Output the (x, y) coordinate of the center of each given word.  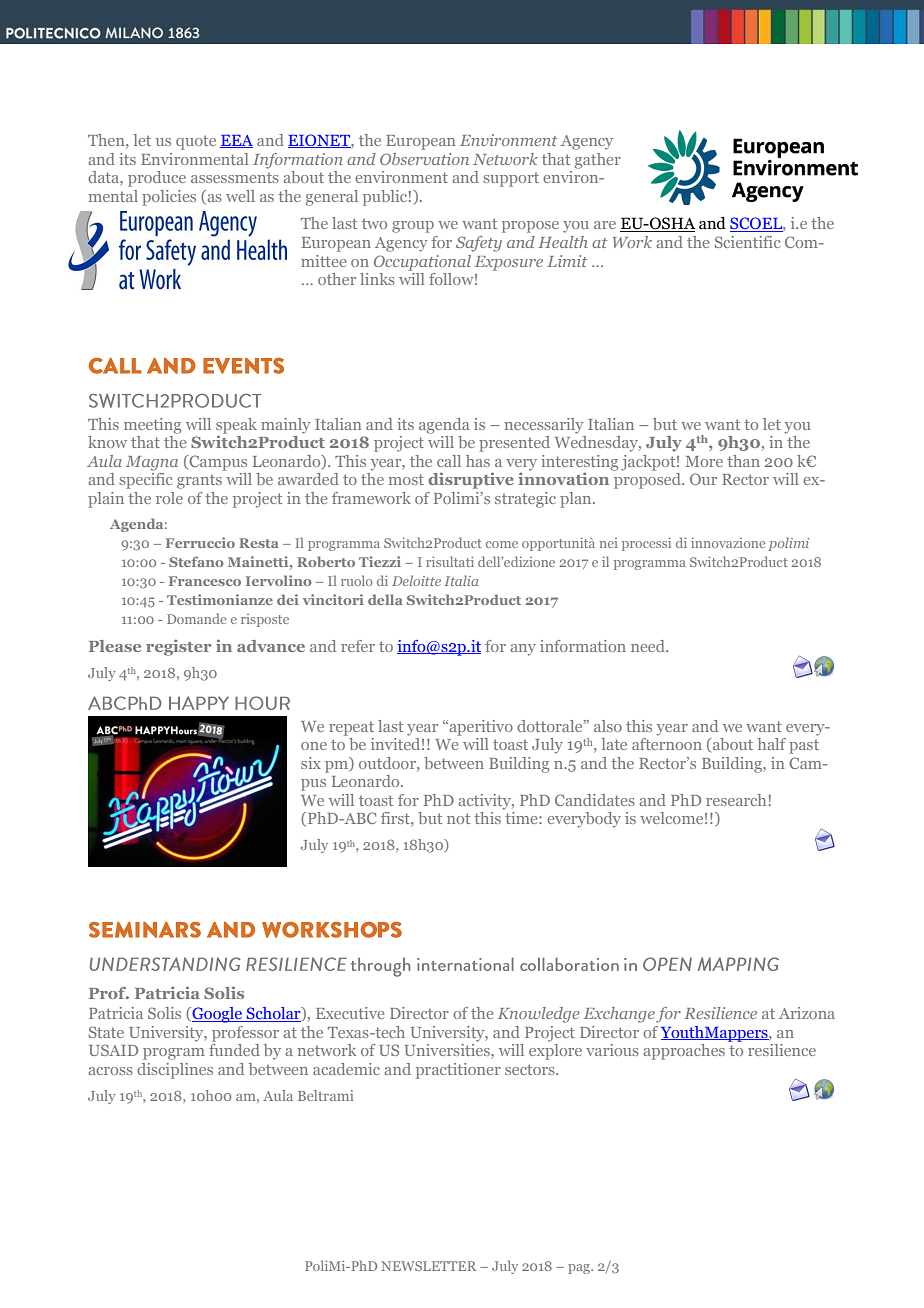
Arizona (807, 1013)
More (704, 461)
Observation (424, 159)
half (771, 744)
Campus (217, 463)
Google (217, 1015)
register (179, 647)
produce (157, 179)
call (449, 461)
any (523, 650)
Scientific (748, 242)
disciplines (175, 1071)
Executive (350, 1013)
